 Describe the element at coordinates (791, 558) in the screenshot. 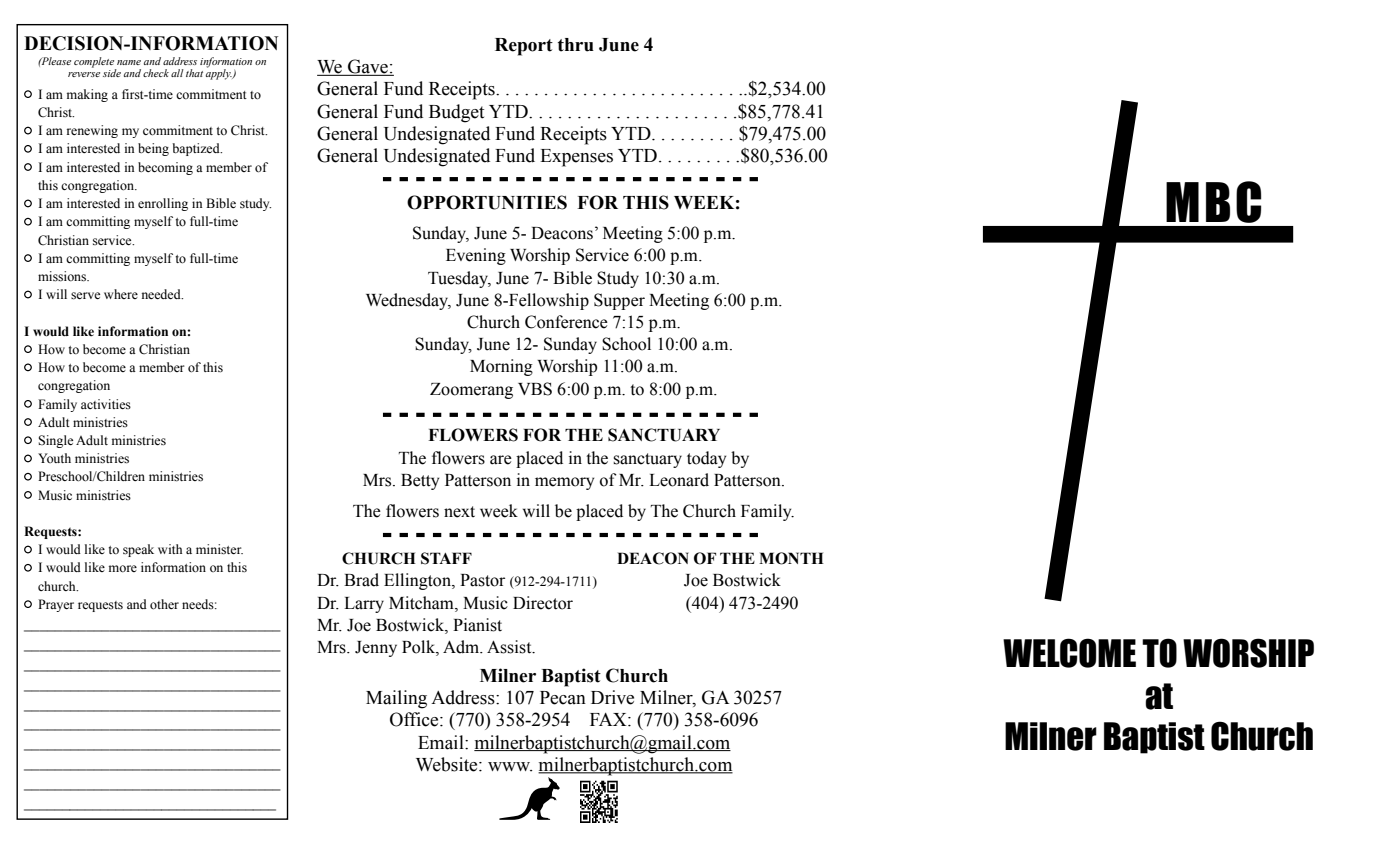

I see `MONTH` at that location.
